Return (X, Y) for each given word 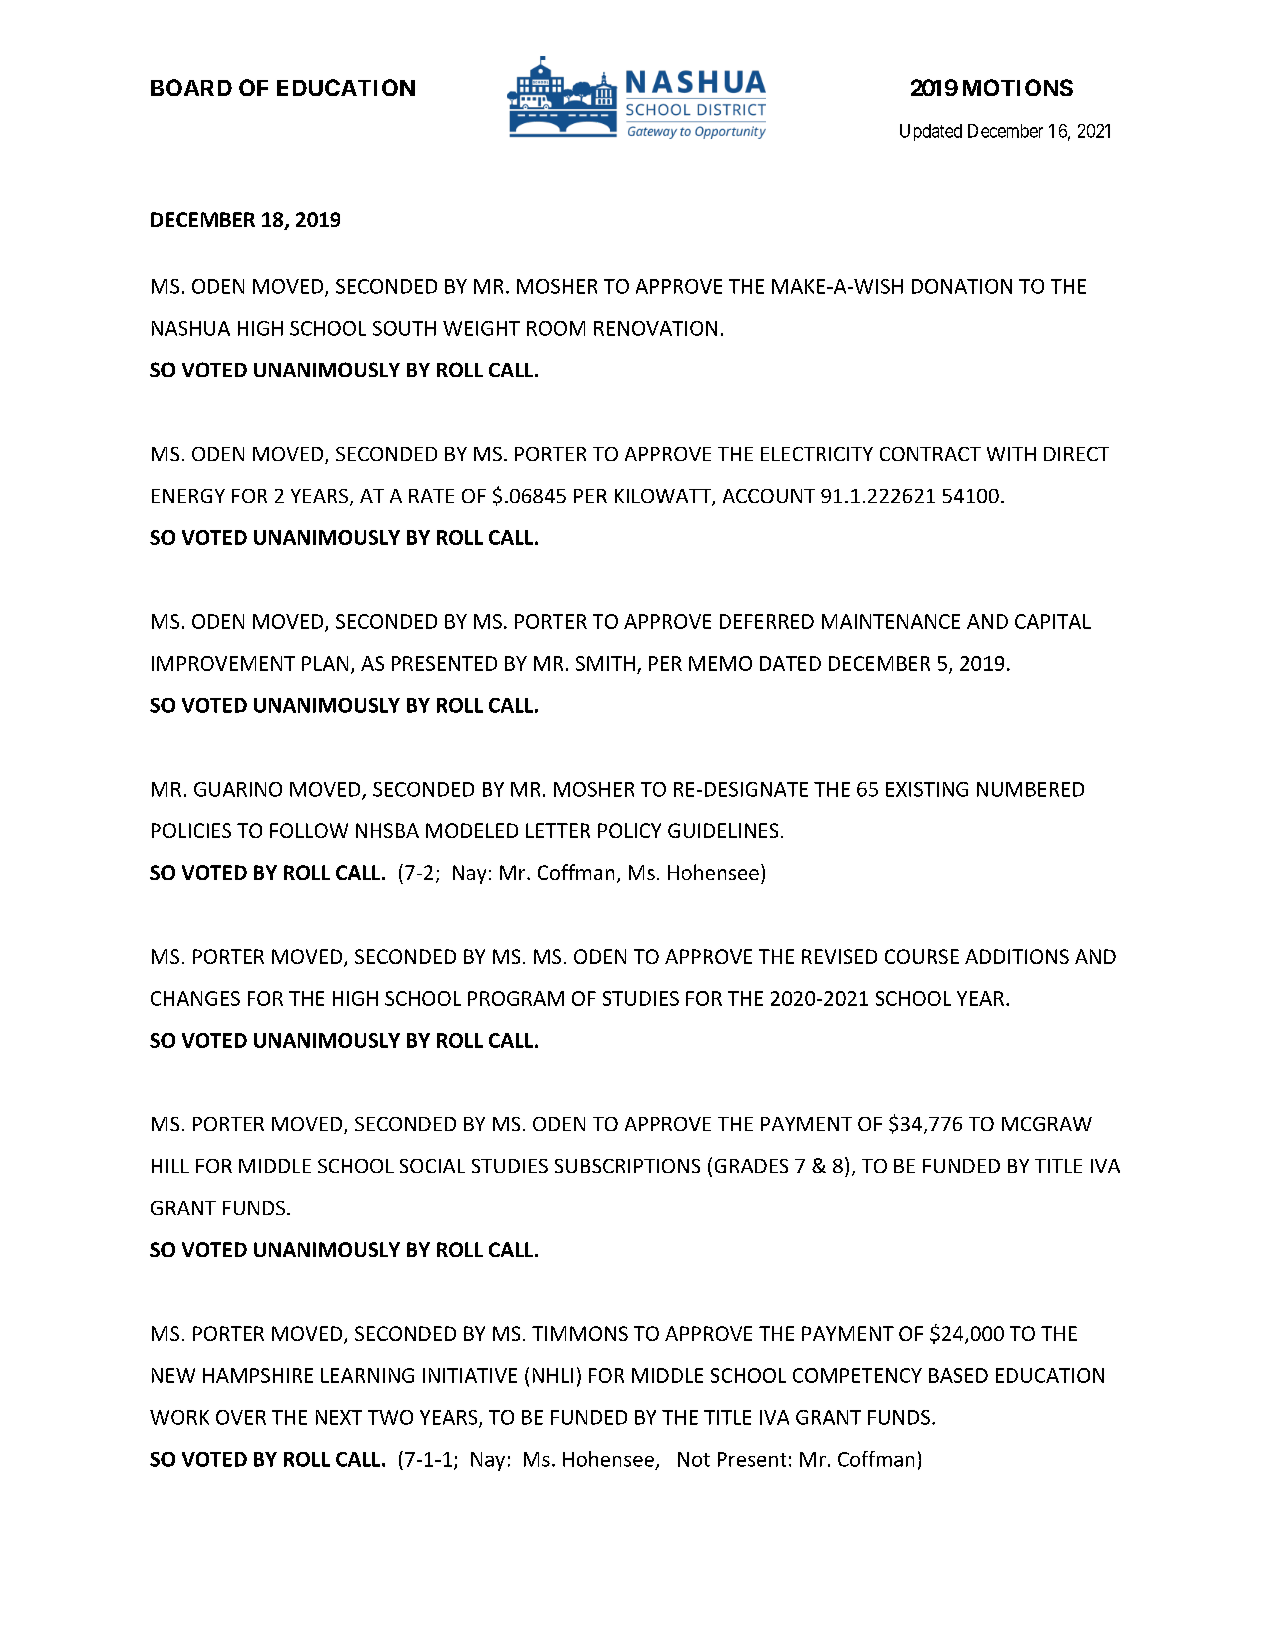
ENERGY (188, 496)
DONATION (962, 286)
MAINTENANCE (891, 621)
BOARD (191, 87)
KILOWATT (664, 497)
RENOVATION (655, 328)
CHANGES (195, 998)
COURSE (922, 956)
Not (694, 1459)
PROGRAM (516, 998)
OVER (241, 1417)
